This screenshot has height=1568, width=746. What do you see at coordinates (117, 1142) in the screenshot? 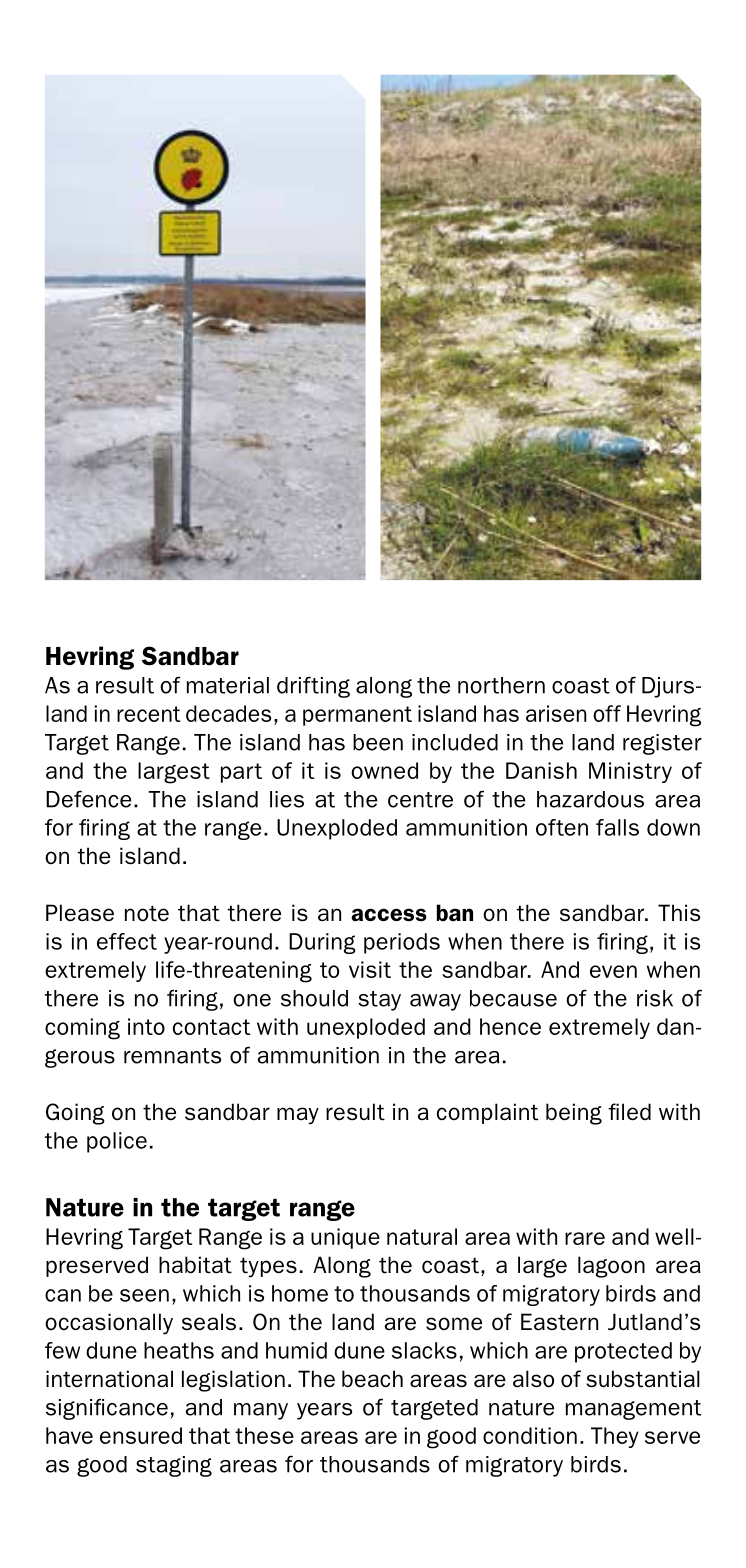
I see `police` at bounding box center [117, 1142].
